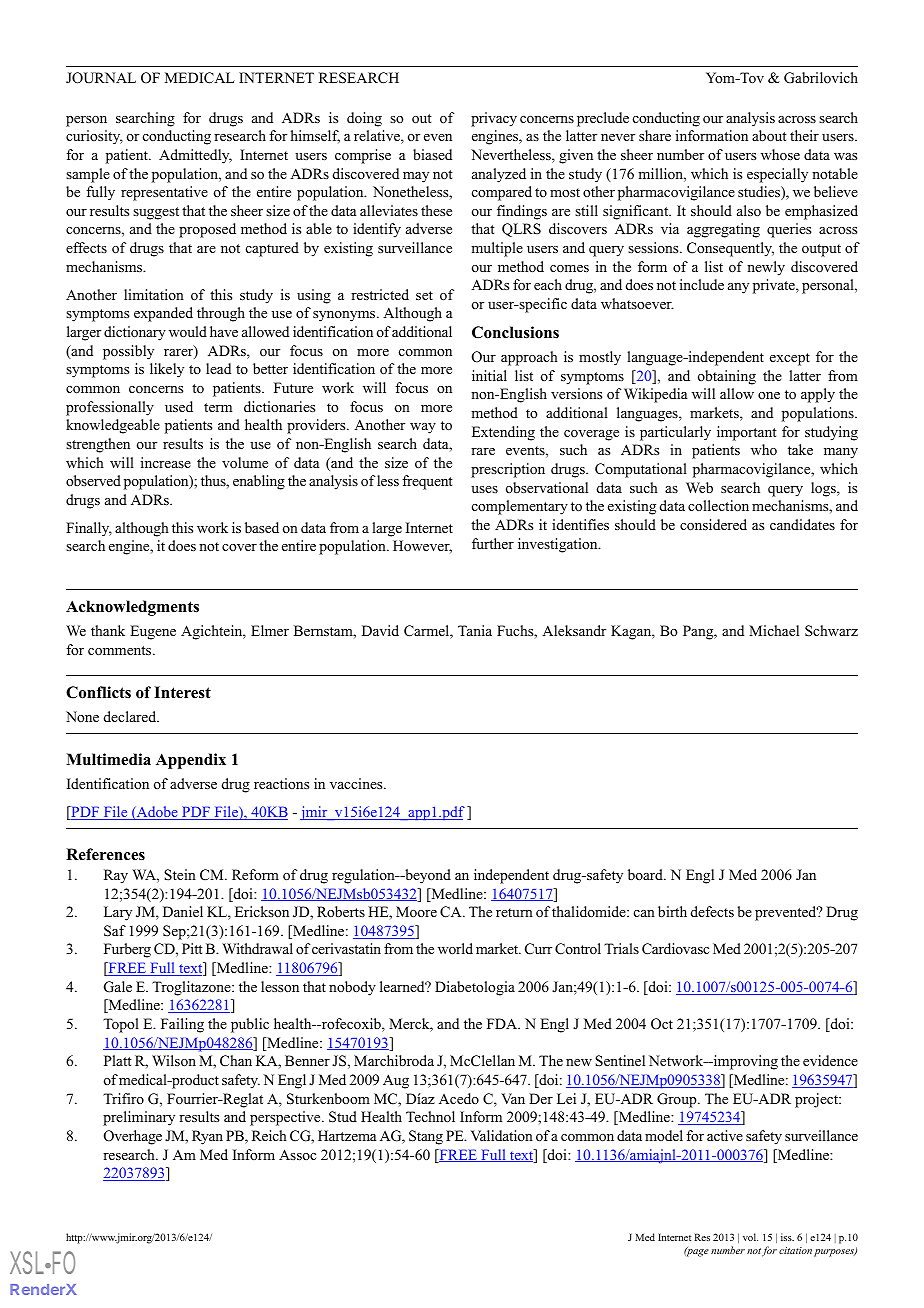  Describe the element at coordinates (166, 462) in the document. I see `increase` at that location.
